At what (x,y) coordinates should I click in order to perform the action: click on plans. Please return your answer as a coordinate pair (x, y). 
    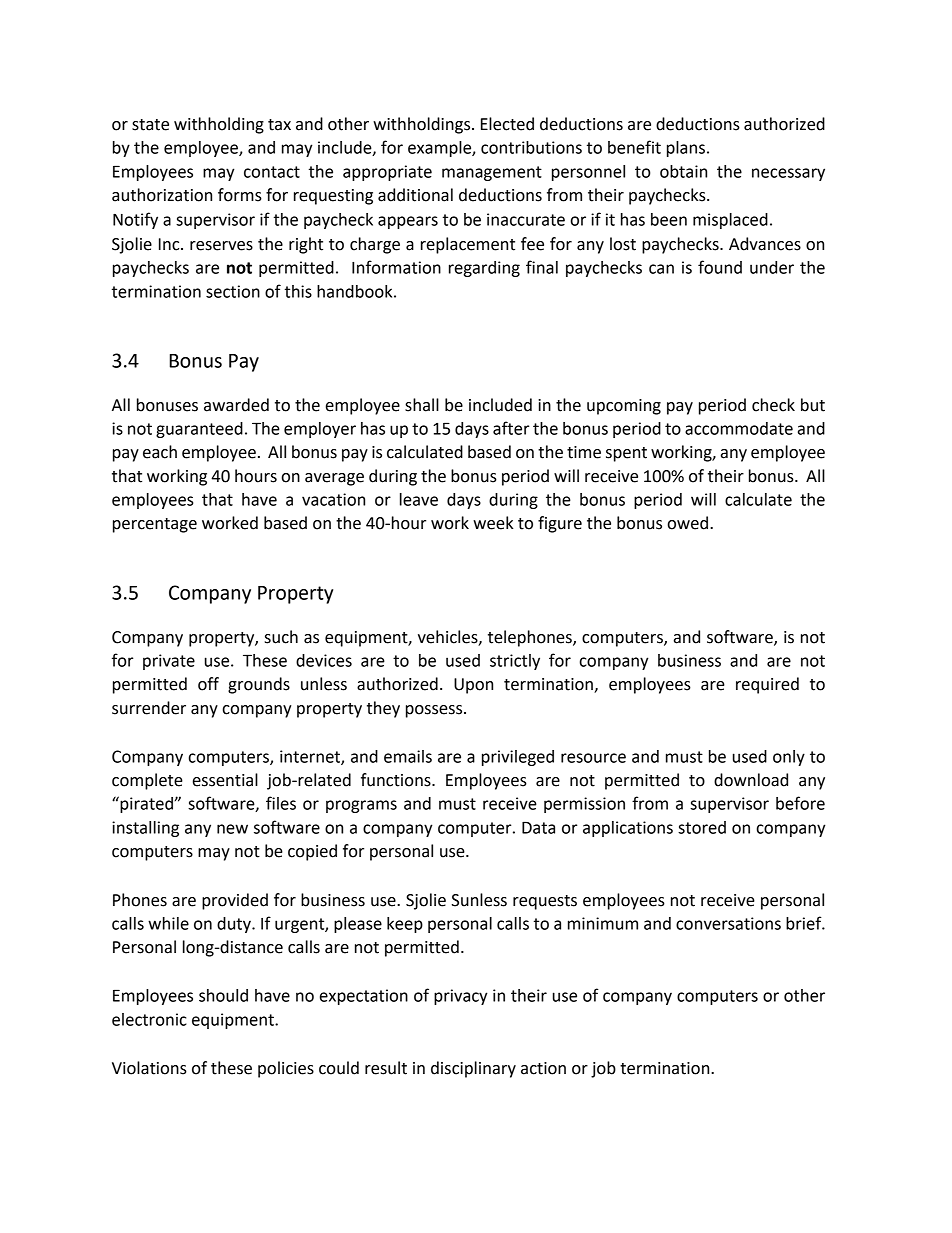
    Looking at the image, I should click on (686, 149).
